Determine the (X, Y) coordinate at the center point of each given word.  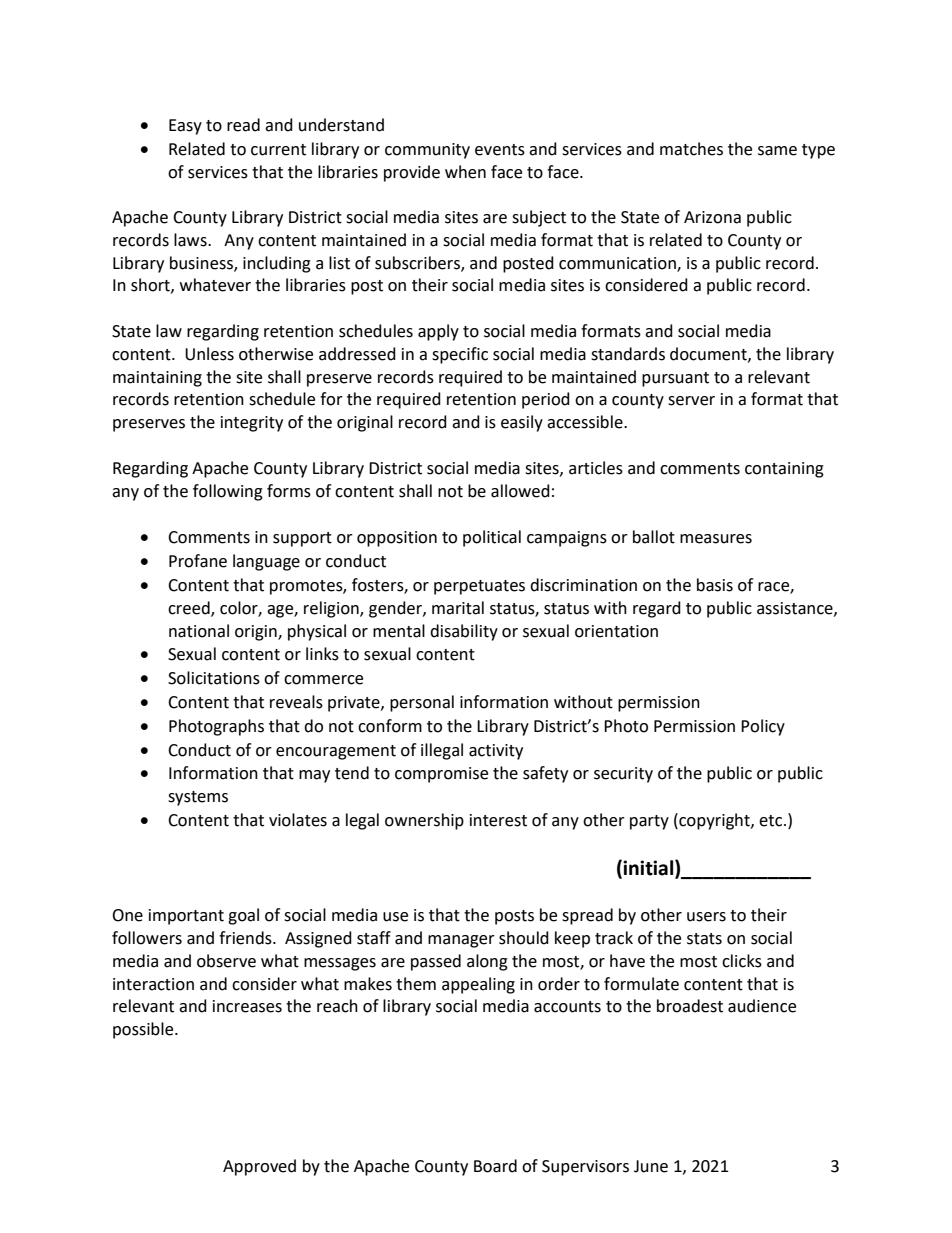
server (691, 401)
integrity (252, 424)
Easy (185, 127)
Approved (259, 1167)
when (465, 172)
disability (464, 632)
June (651, 1166)
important (186, 917)
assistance (796, 609)
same (777, 151)
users (706, 917)
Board (495, 1166)
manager (461, 941)
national (199, 631)
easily (522, 423)
